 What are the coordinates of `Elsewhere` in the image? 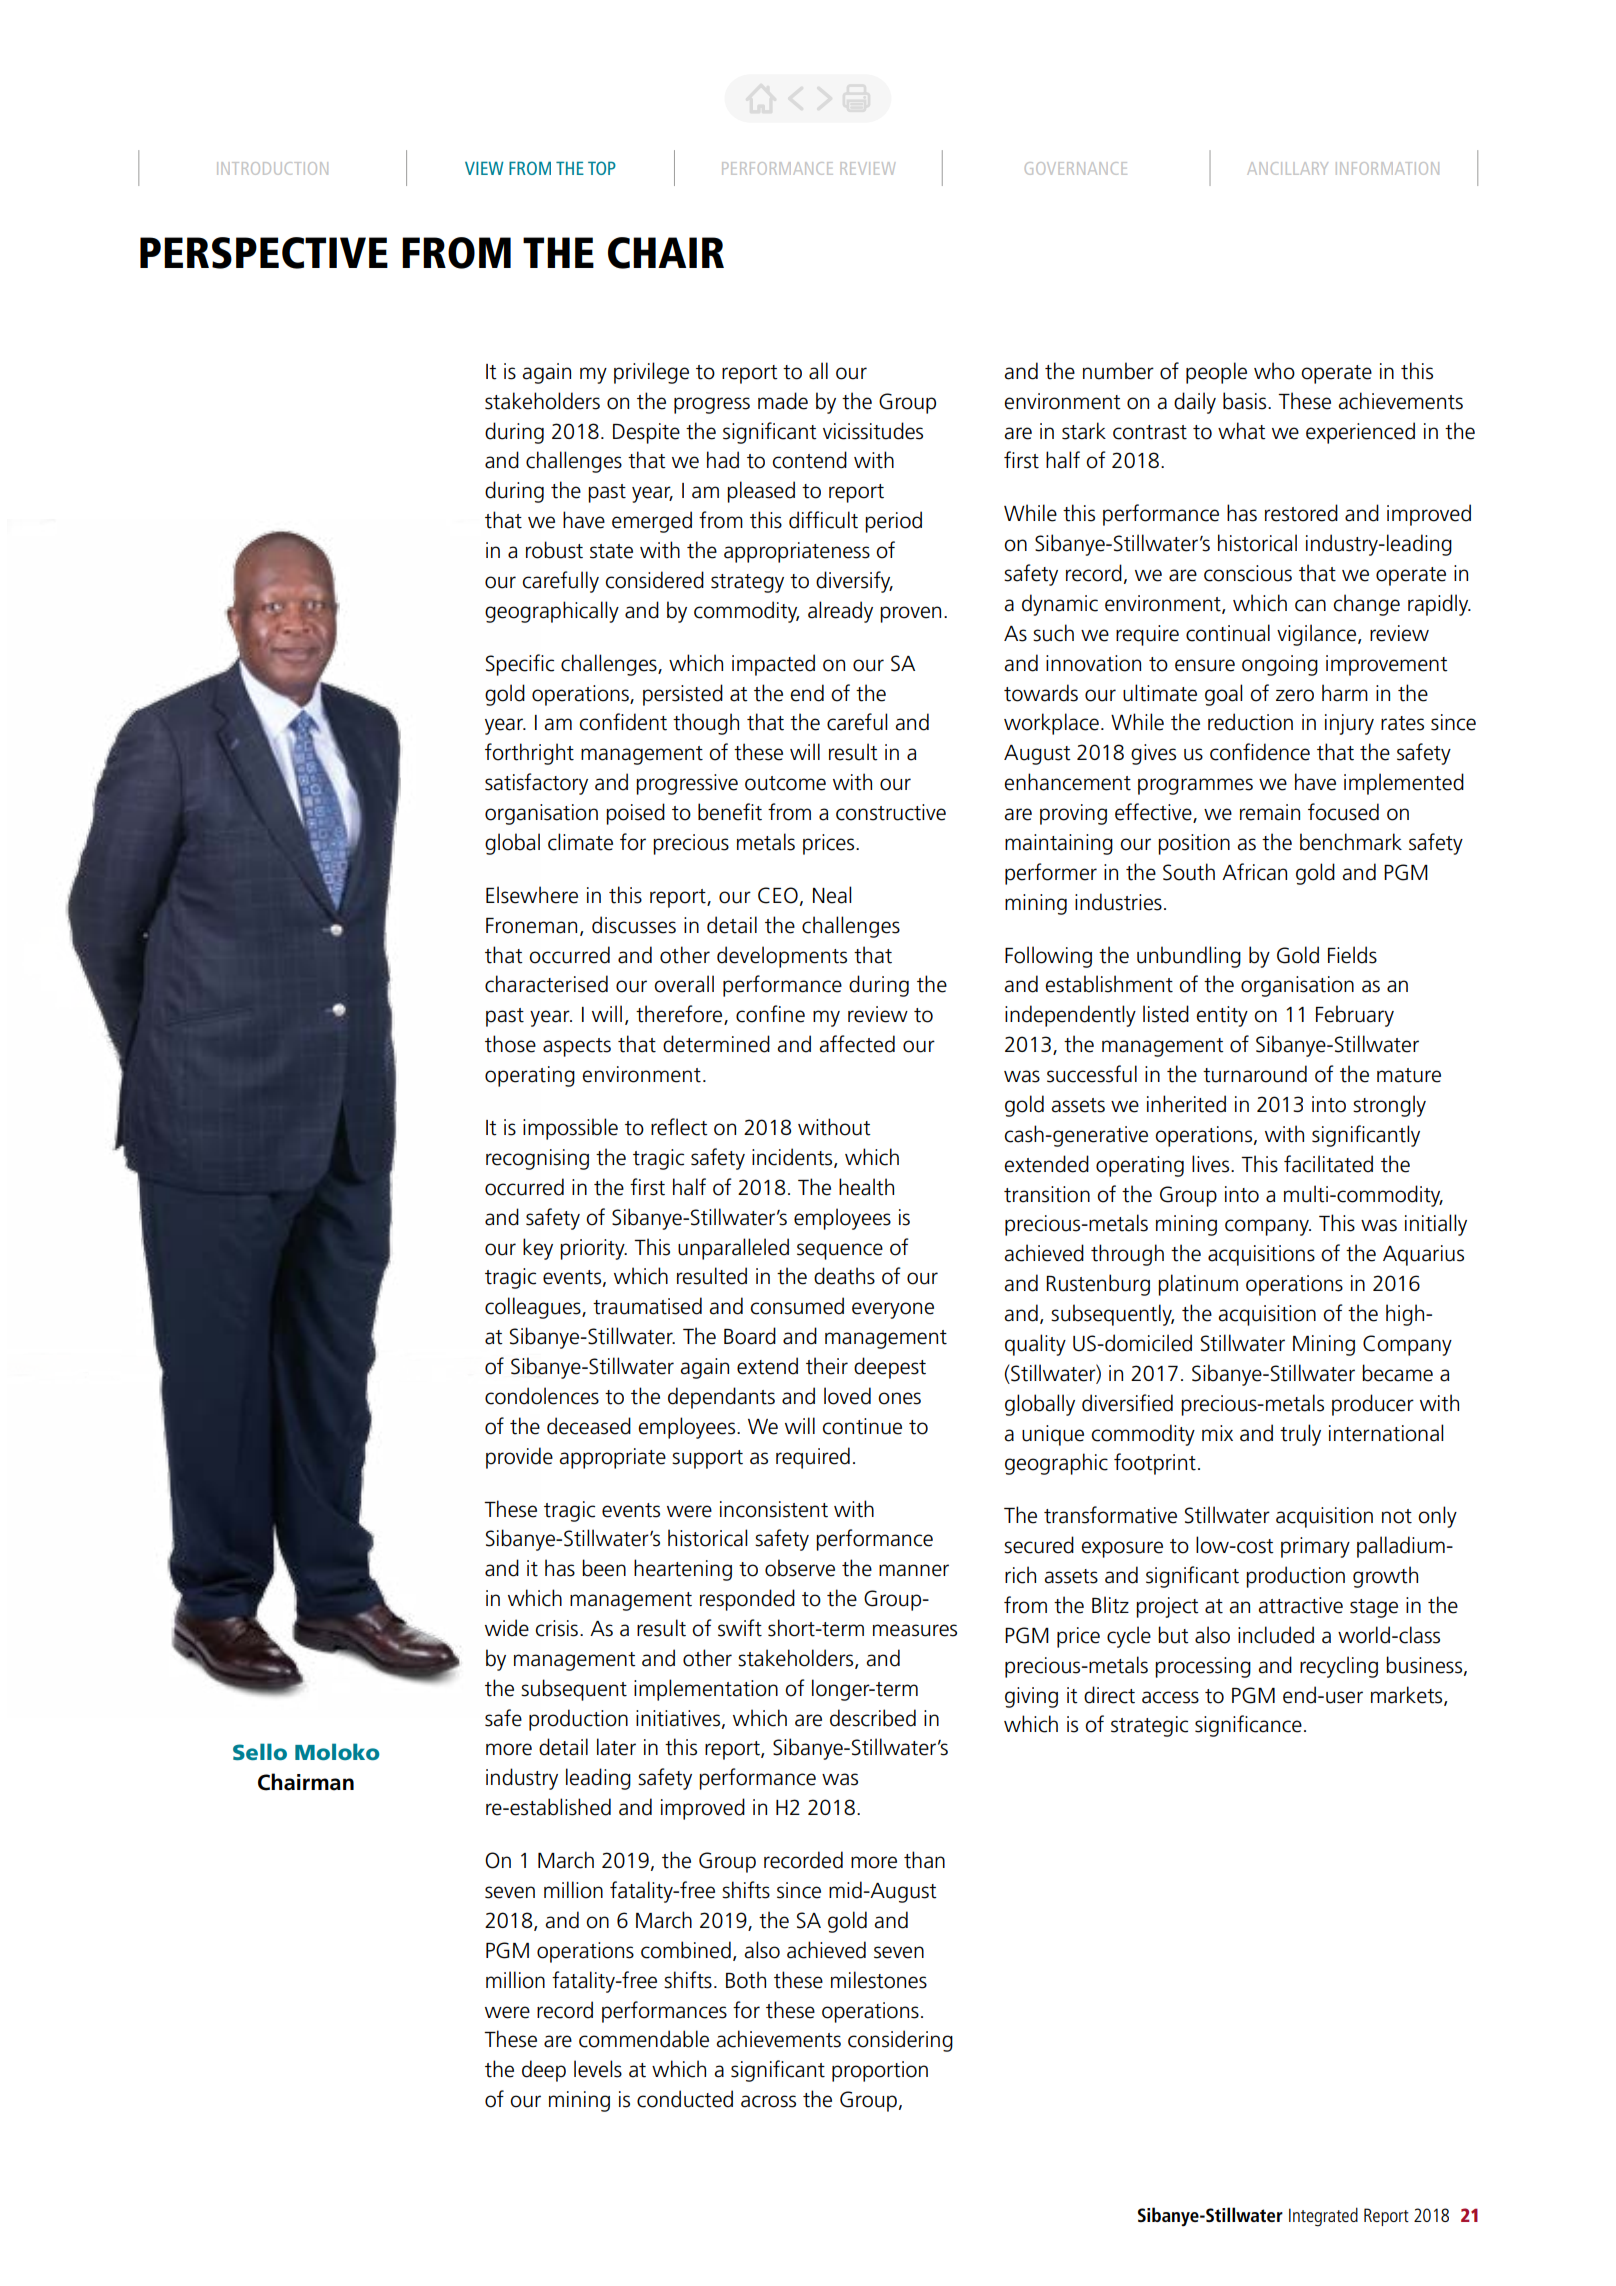 It's located at (532, 895).
